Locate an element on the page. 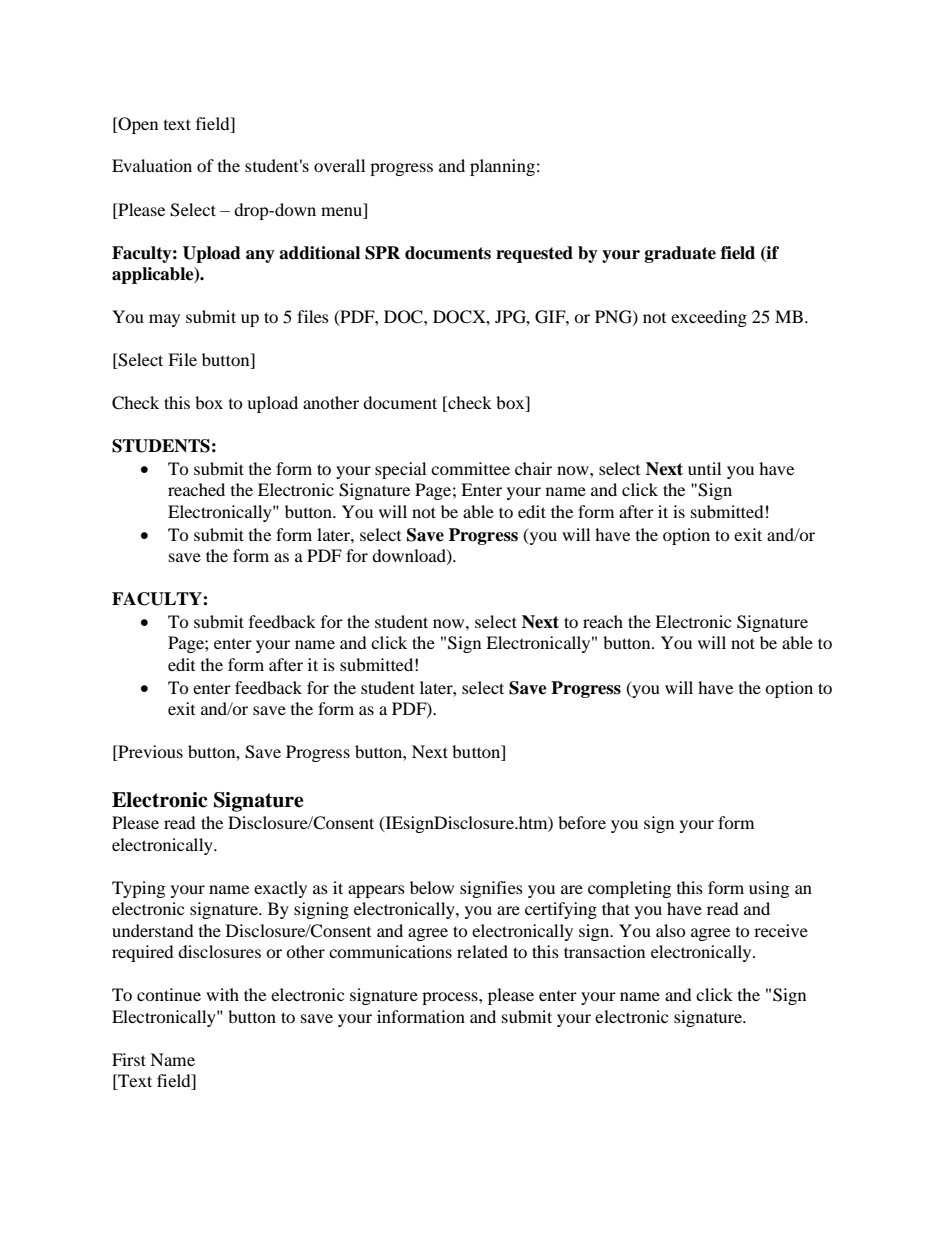 The height and width of the image is (1233, 952). process is located at coordinates (451, 998).
